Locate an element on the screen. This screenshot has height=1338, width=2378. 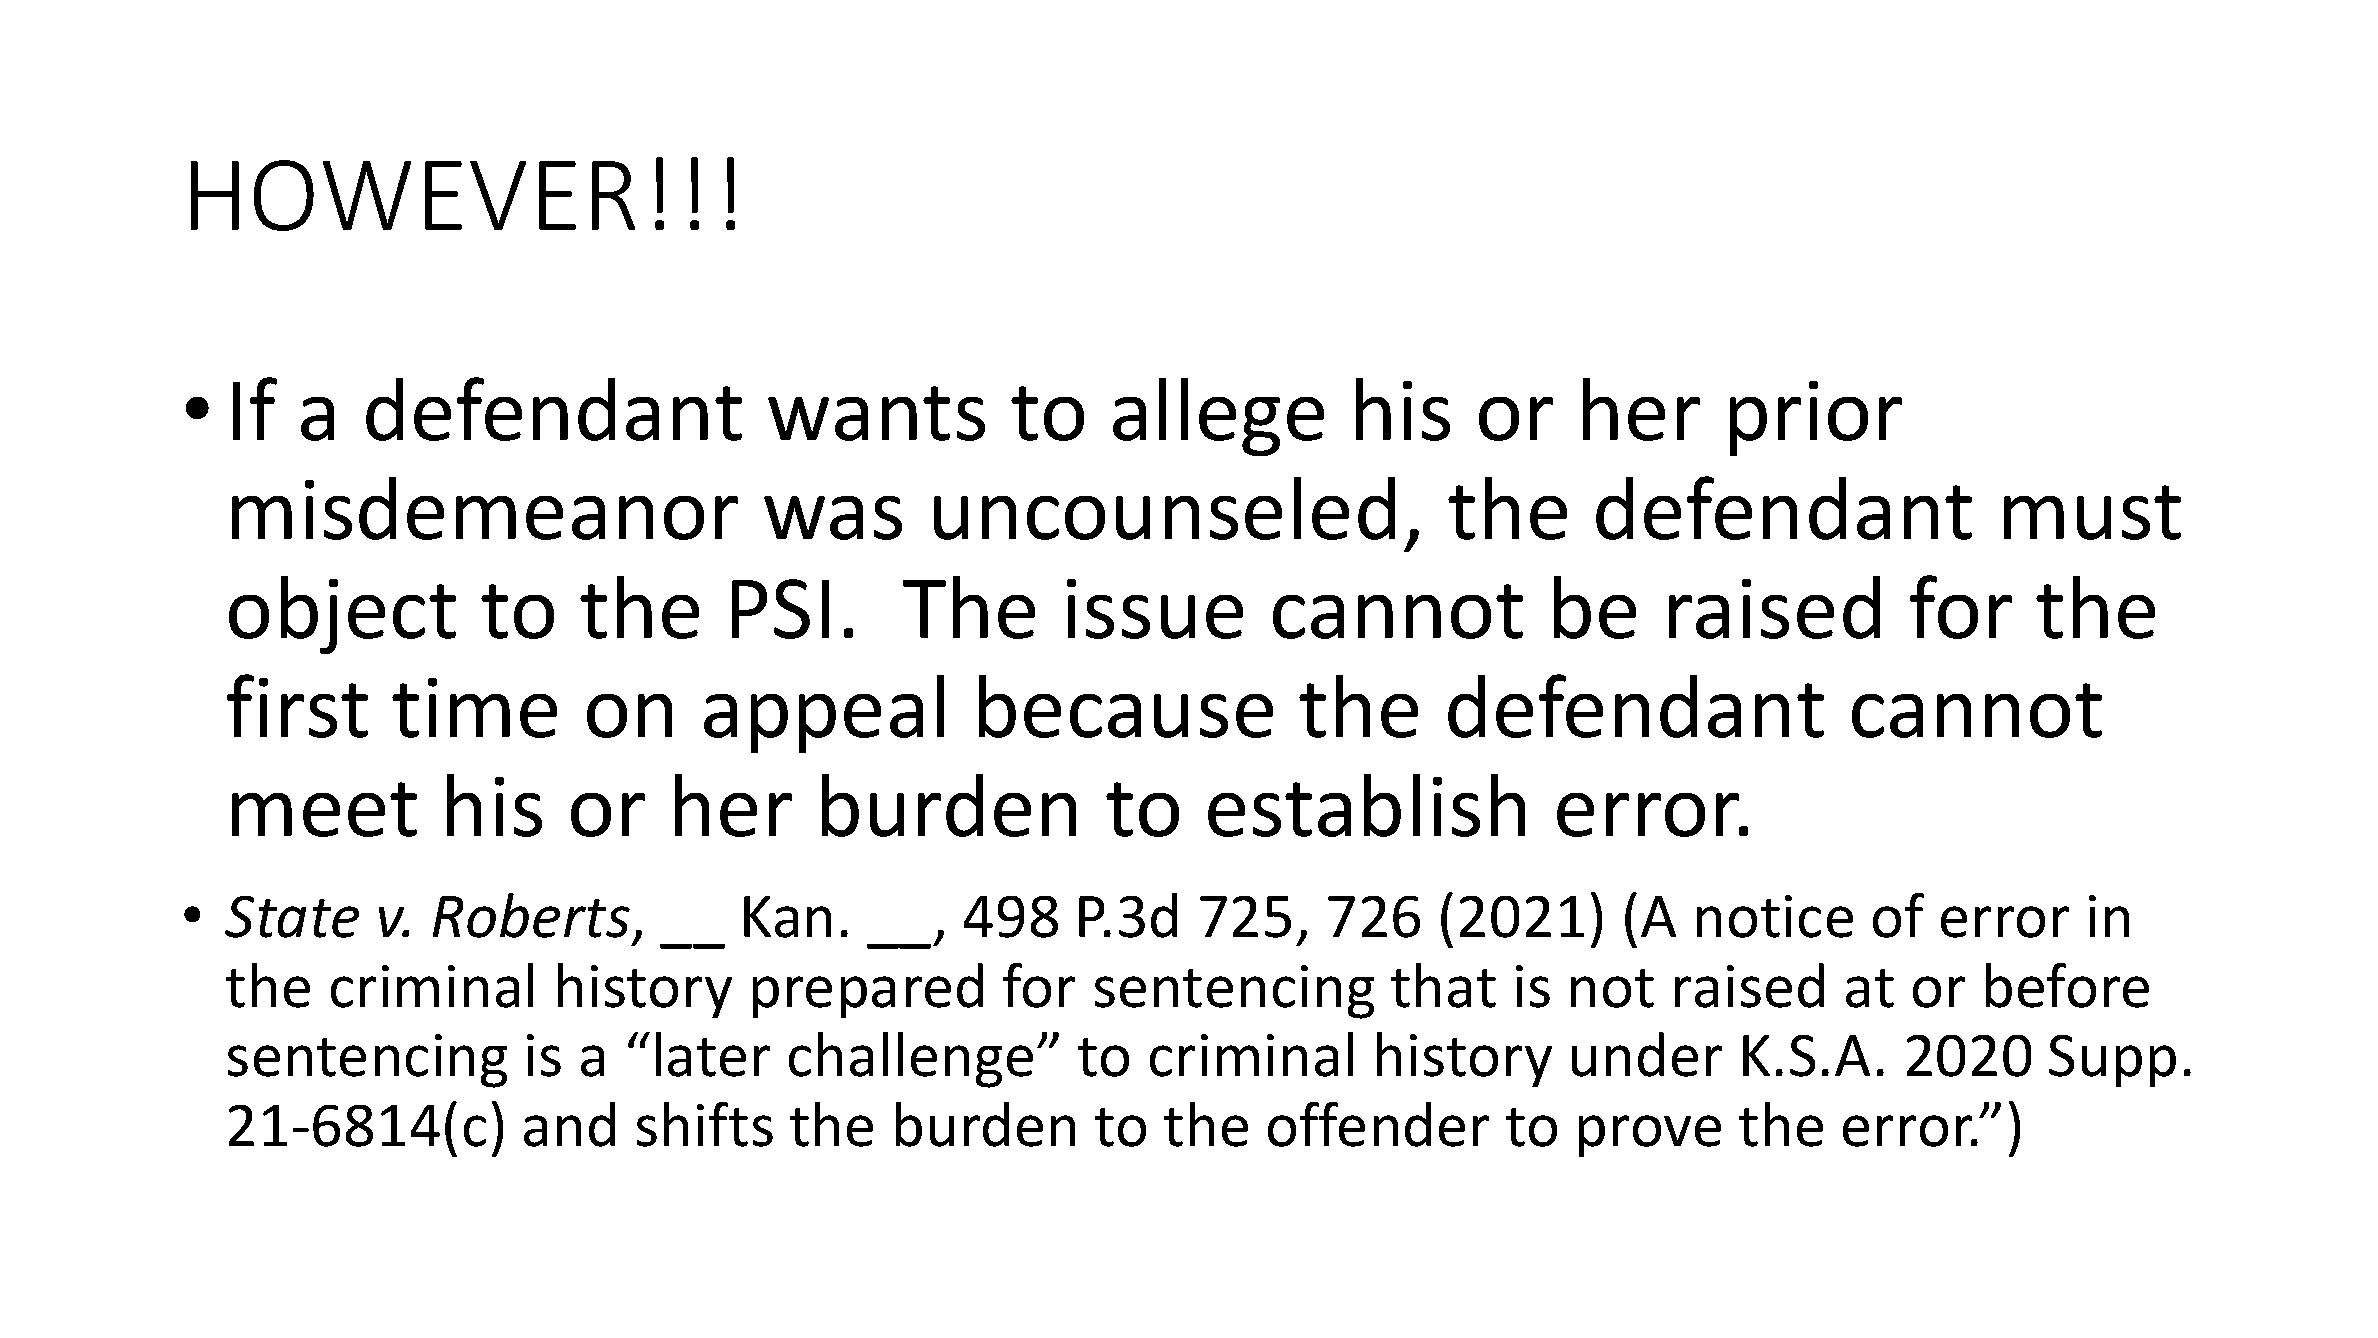
allege is located at coordinates (1218, 417).
